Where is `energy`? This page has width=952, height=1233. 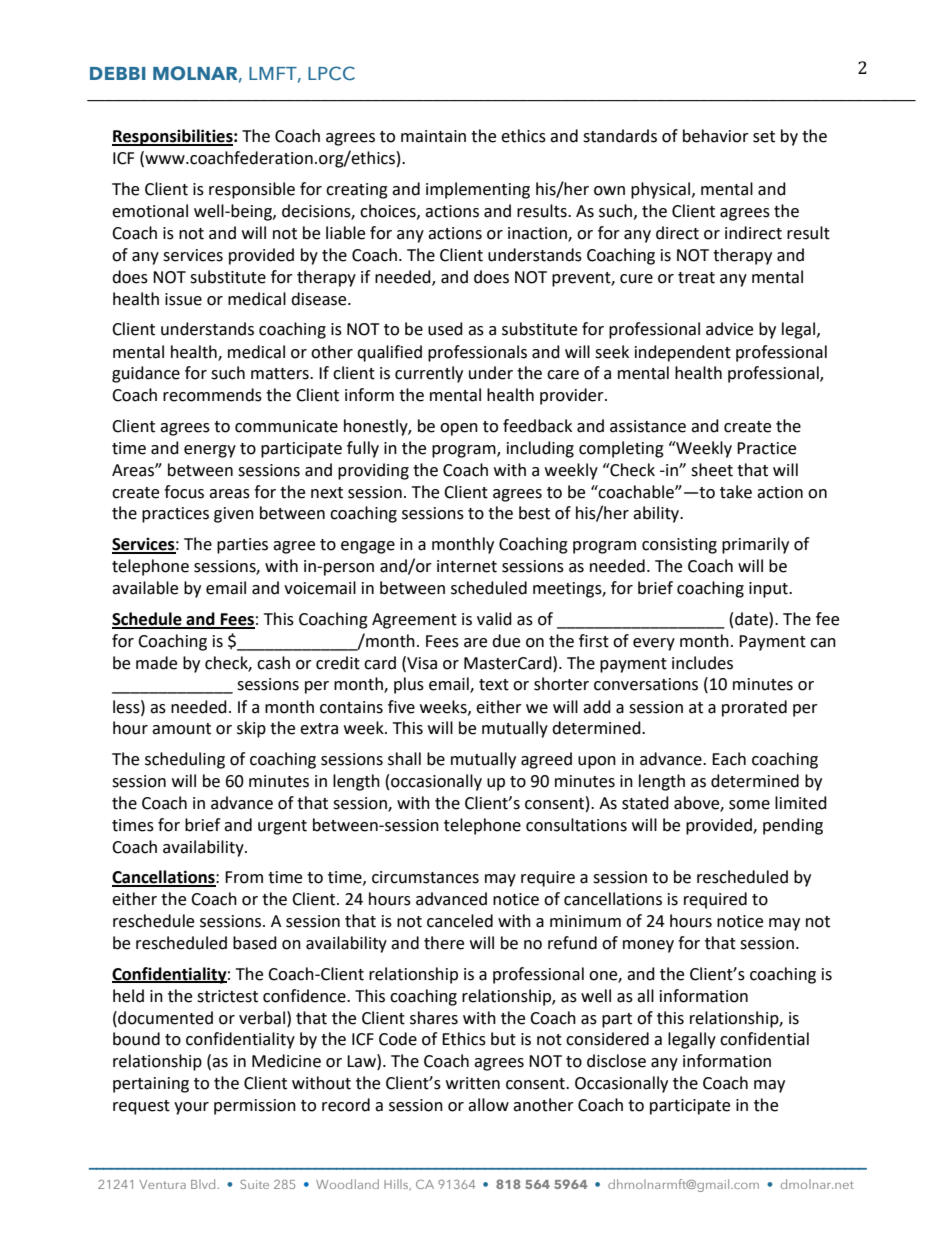 energy is located at coordinates (210, 451).
